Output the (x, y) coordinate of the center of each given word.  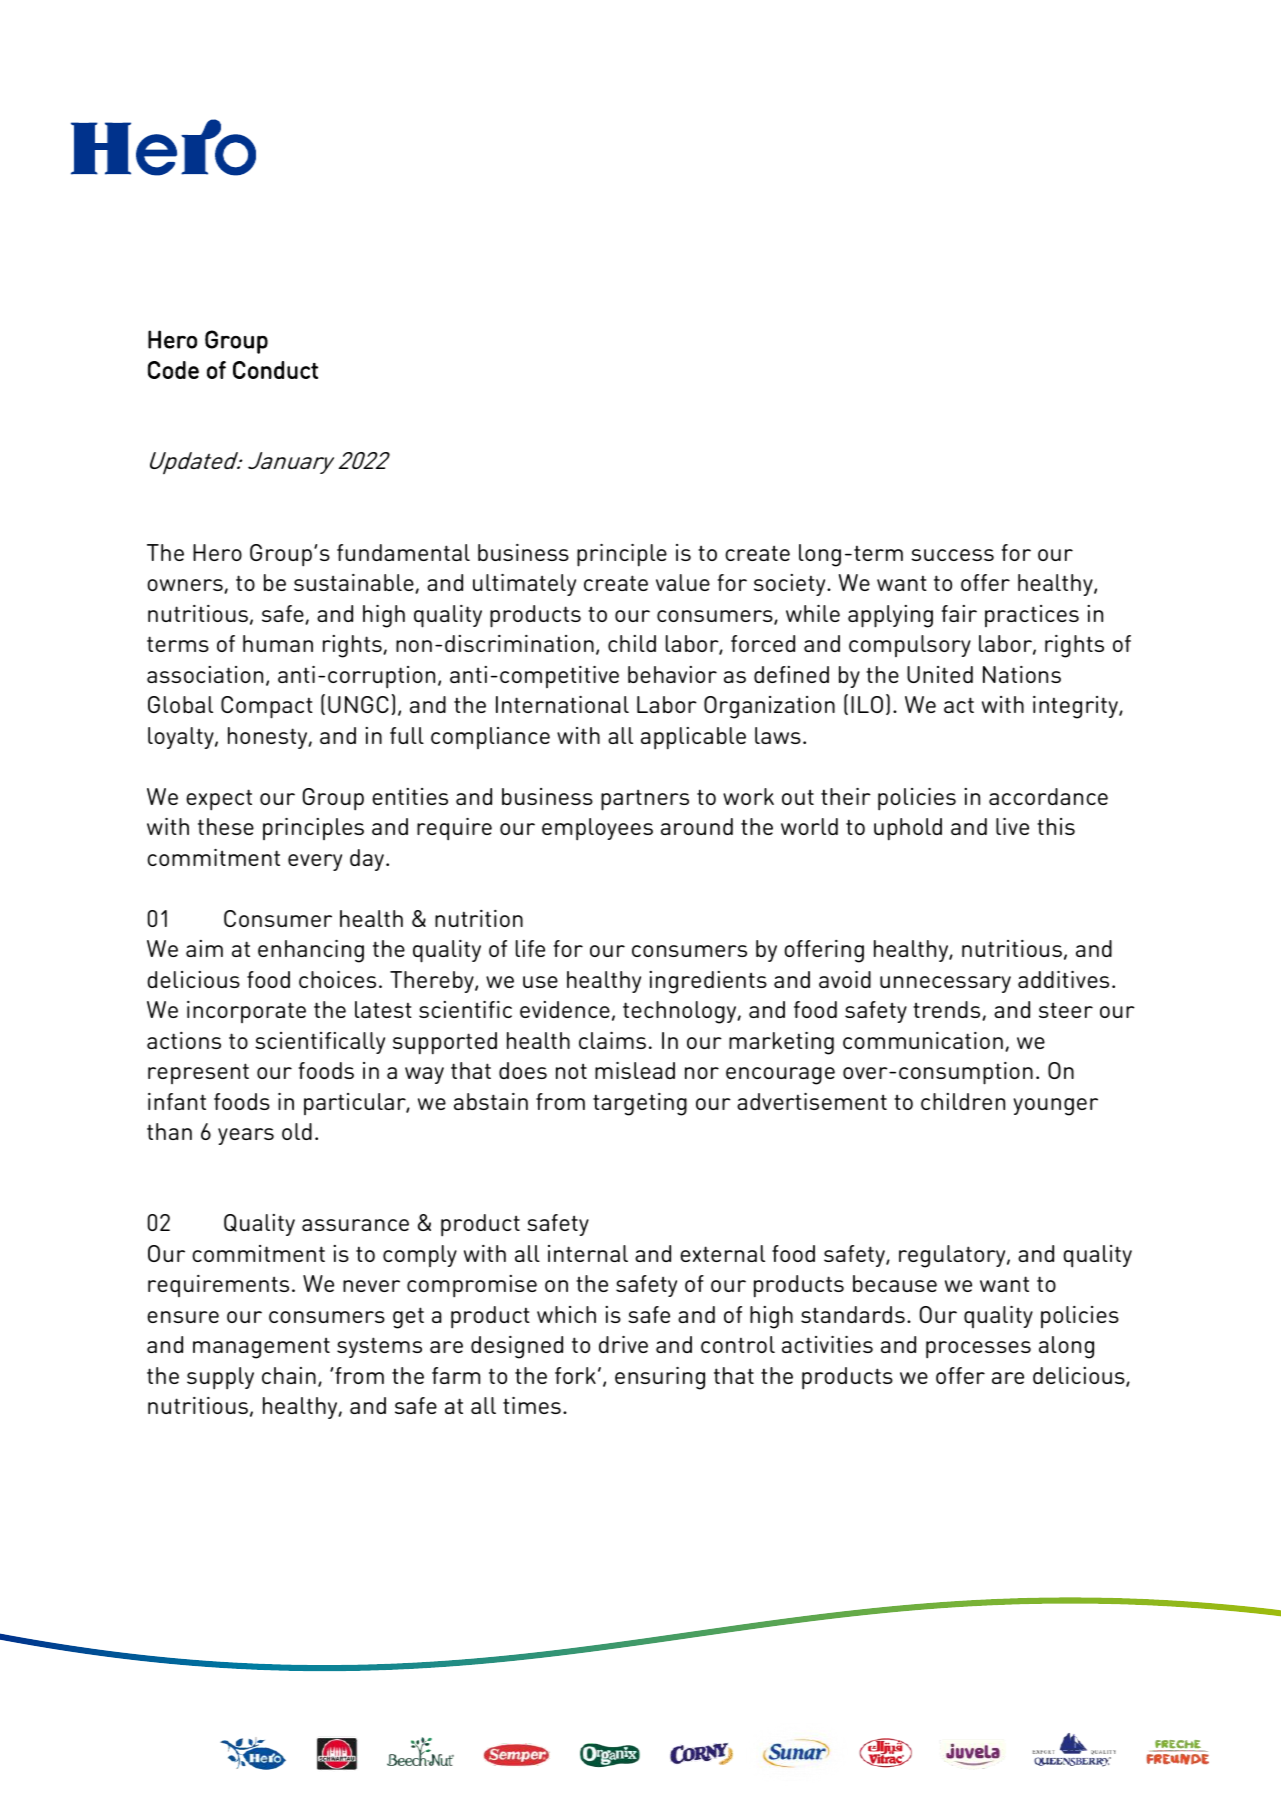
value (683, 582)
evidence (565, 1009)
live (1012, 826)
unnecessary (945, 984)
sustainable (355, 583)
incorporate (246, 1012)
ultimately (524, 585)
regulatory (953, 1256)
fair (959, 613)
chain (289, 1375)
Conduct (275, 370)
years (246, 1136)
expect (219, 800)
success (952, 555)
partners (645, 800)
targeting (640, 1104)
